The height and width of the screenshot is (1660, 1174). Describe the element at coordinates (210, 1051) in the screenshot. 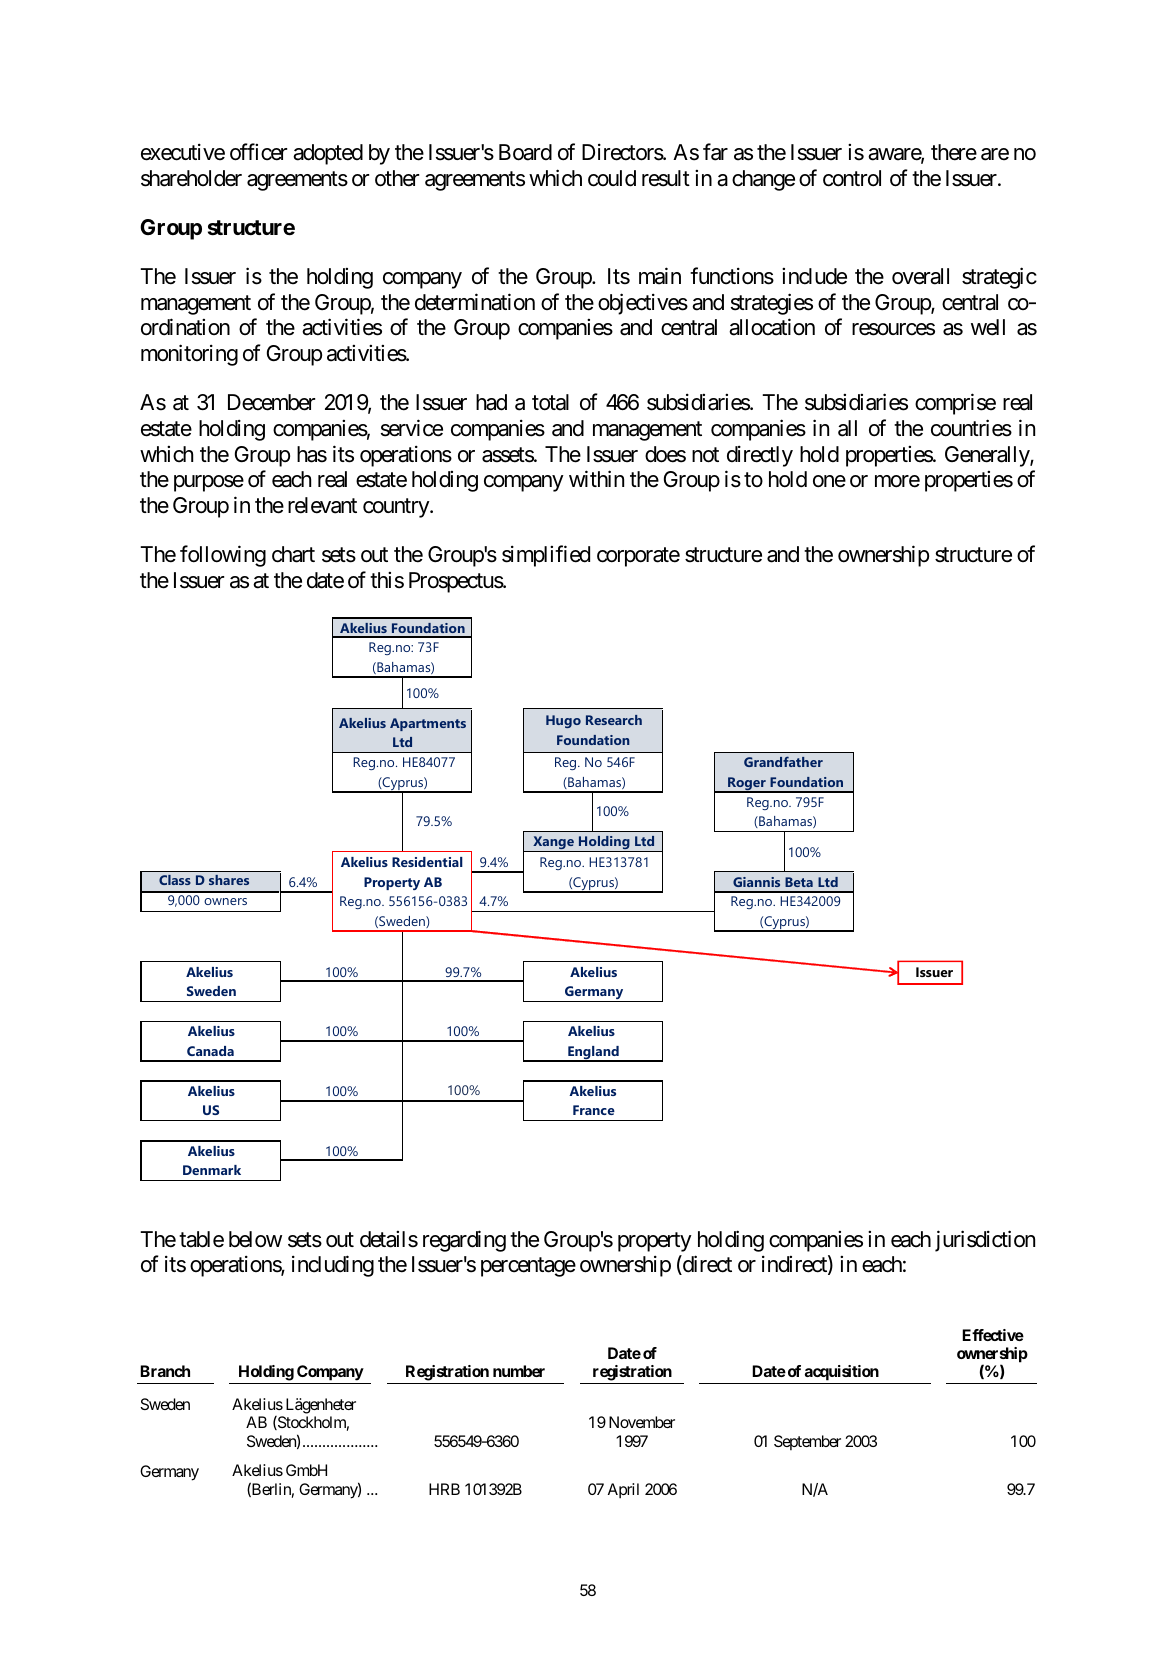

I see `Canada` at that location.
